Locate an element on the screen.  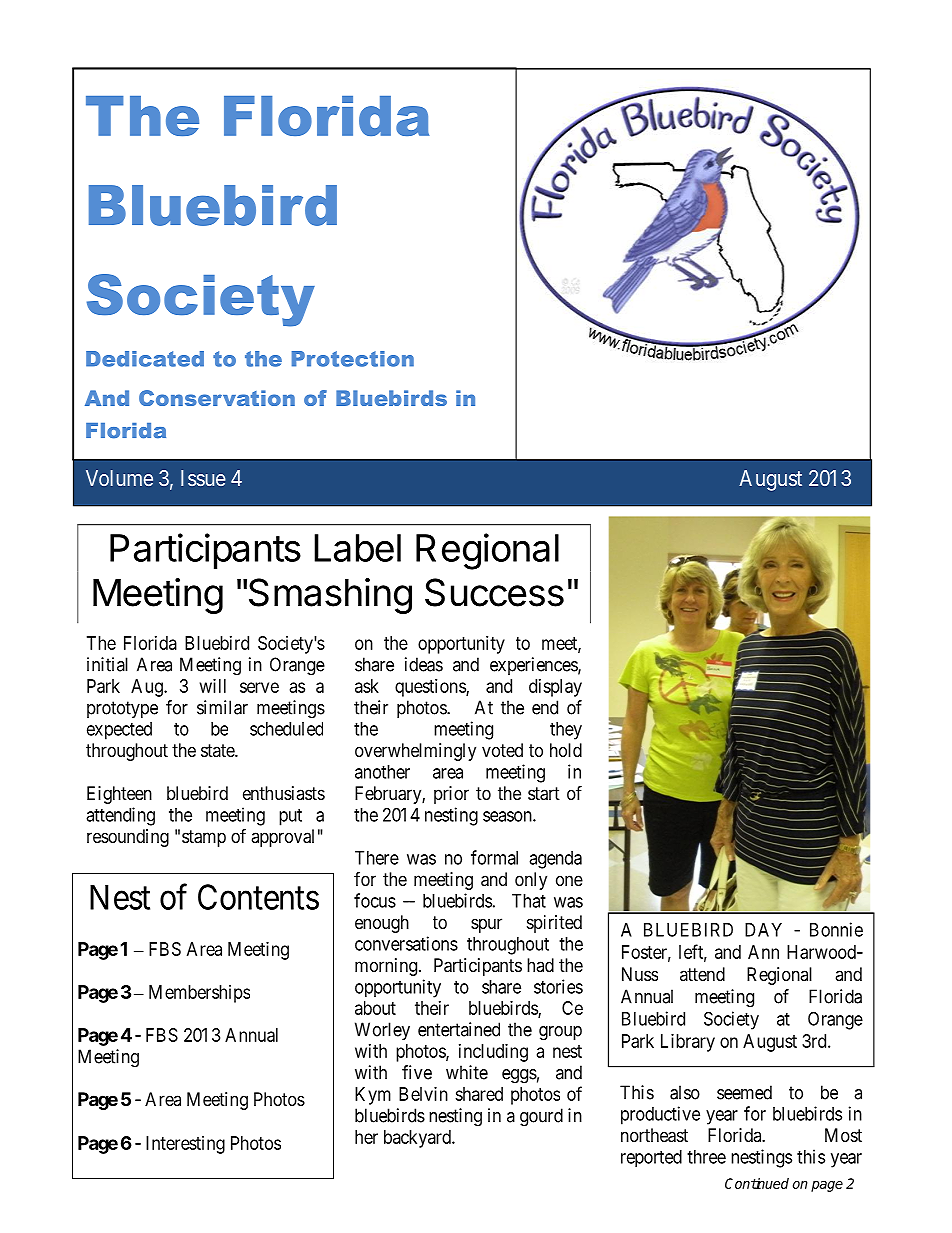
will is located at coordinates (213, 686).
